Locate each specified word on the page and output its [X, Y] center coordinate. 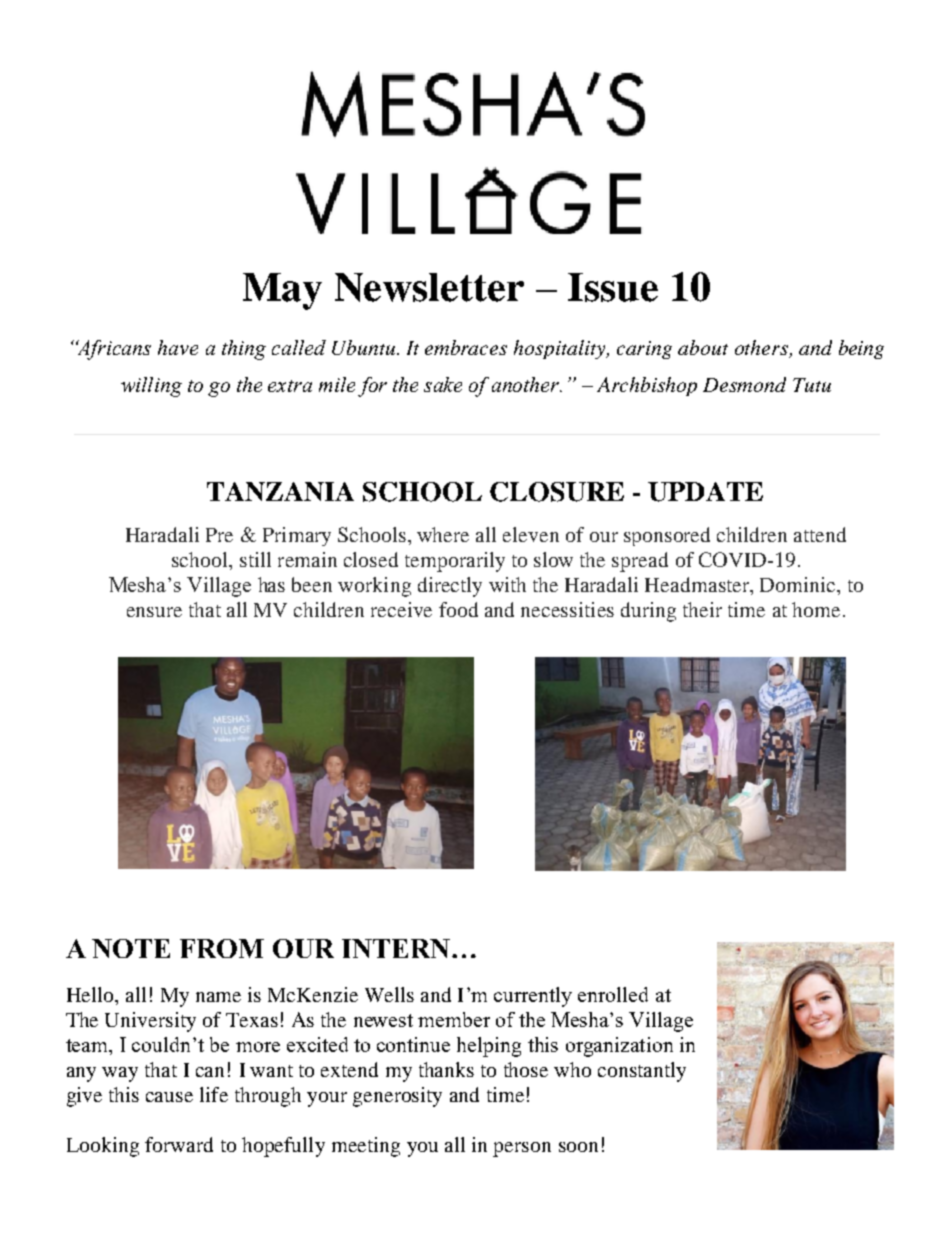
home [816, 609]
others [761, 347]
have [178, 347]
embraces [466, 347]
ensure [154, 612]
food [458, 609]
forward [179, 1144]
